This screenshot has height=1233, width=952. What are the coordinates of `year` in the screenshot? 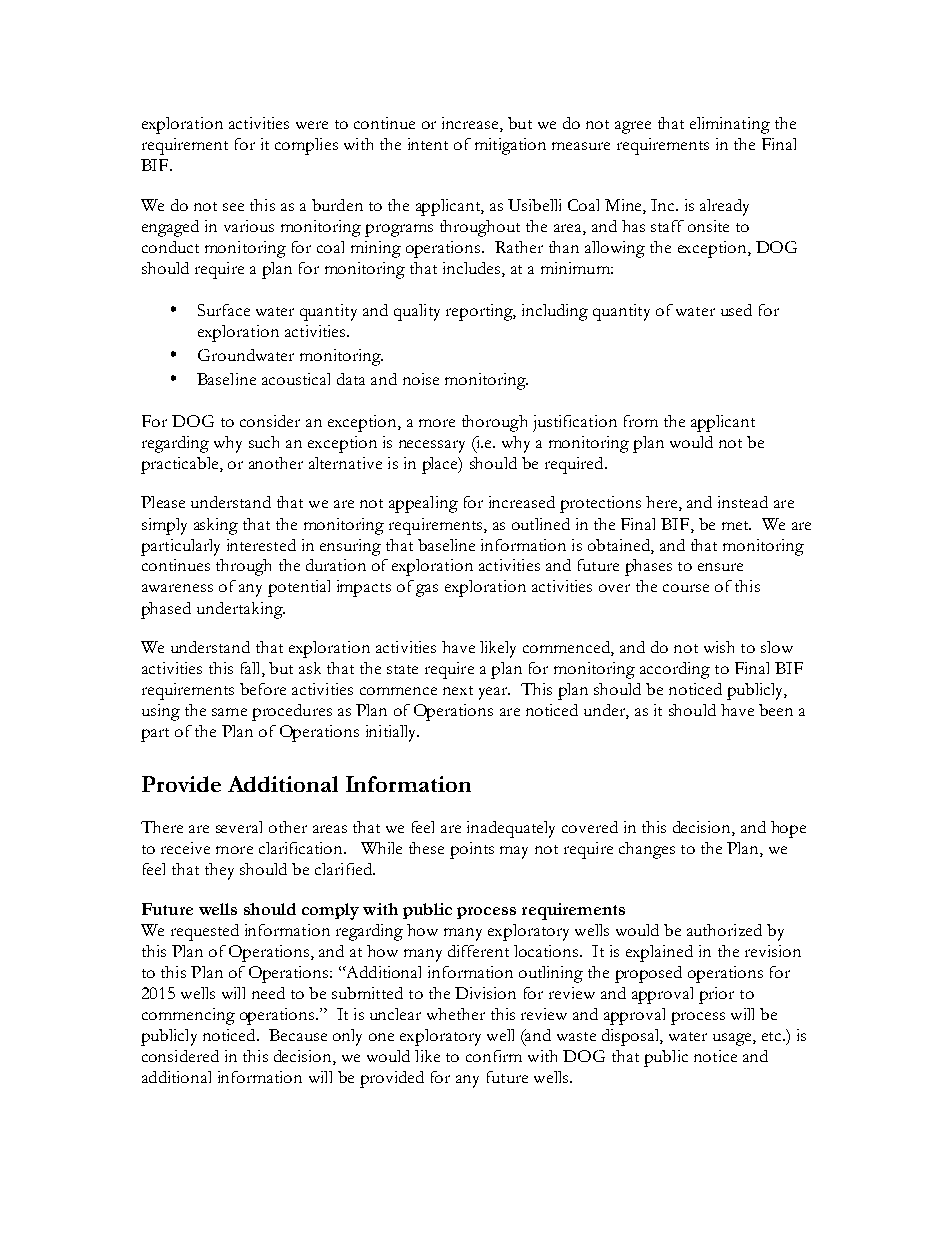 It's located at (494, 693).
